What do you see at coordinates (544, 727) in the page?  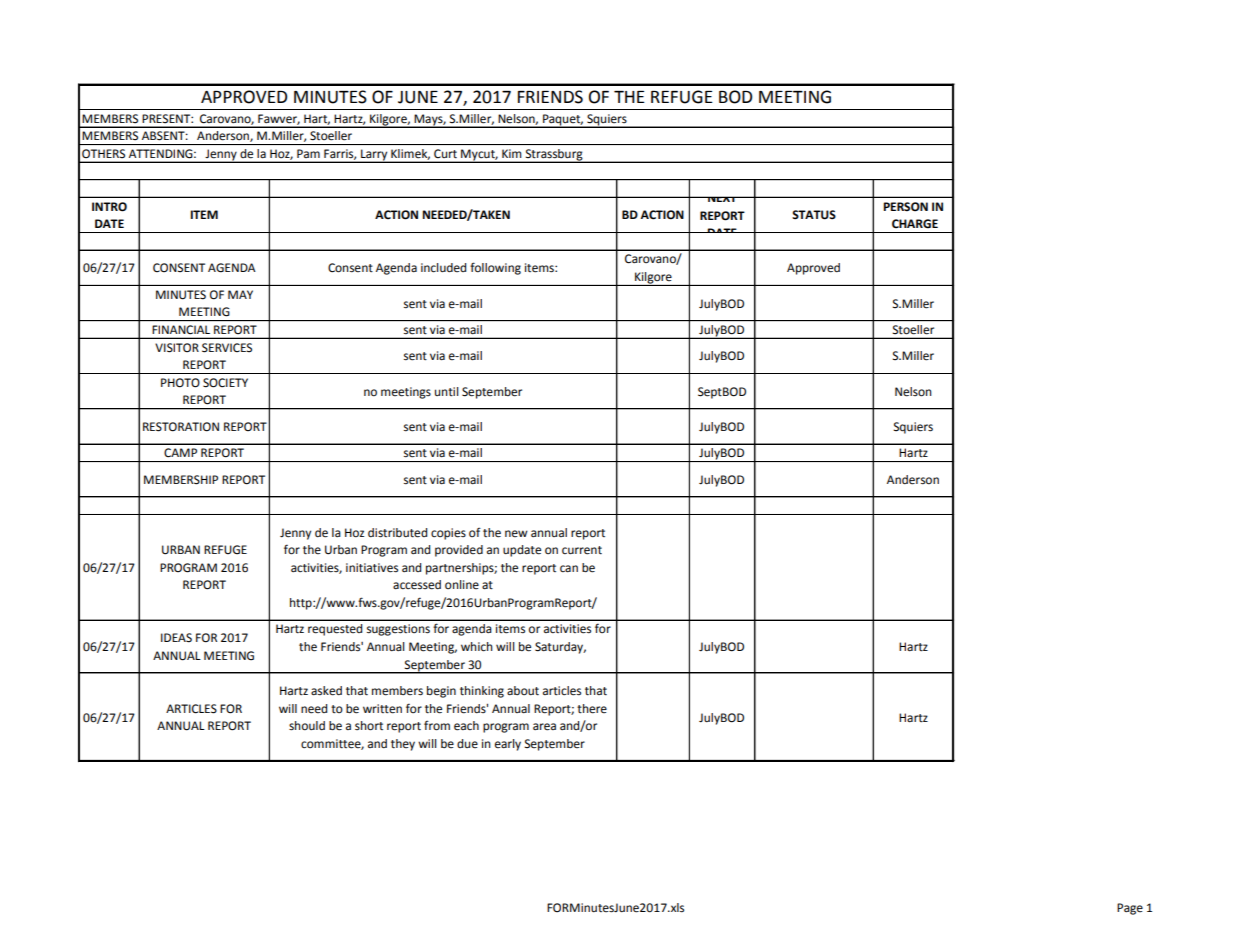 I see `area` at bounding box center [544, 727].
